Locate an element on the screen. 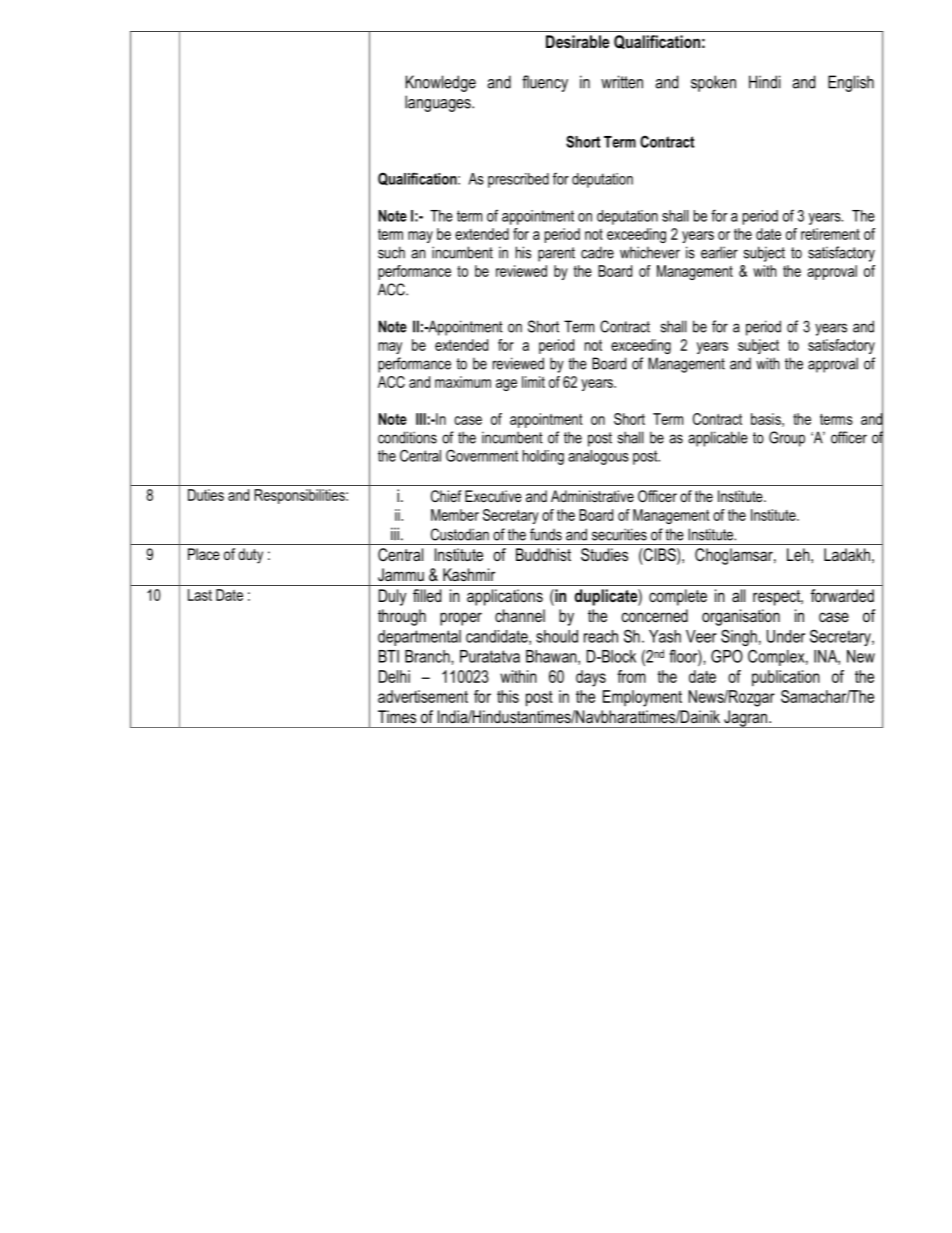  Delhi is located at coordinates (394, 676).
